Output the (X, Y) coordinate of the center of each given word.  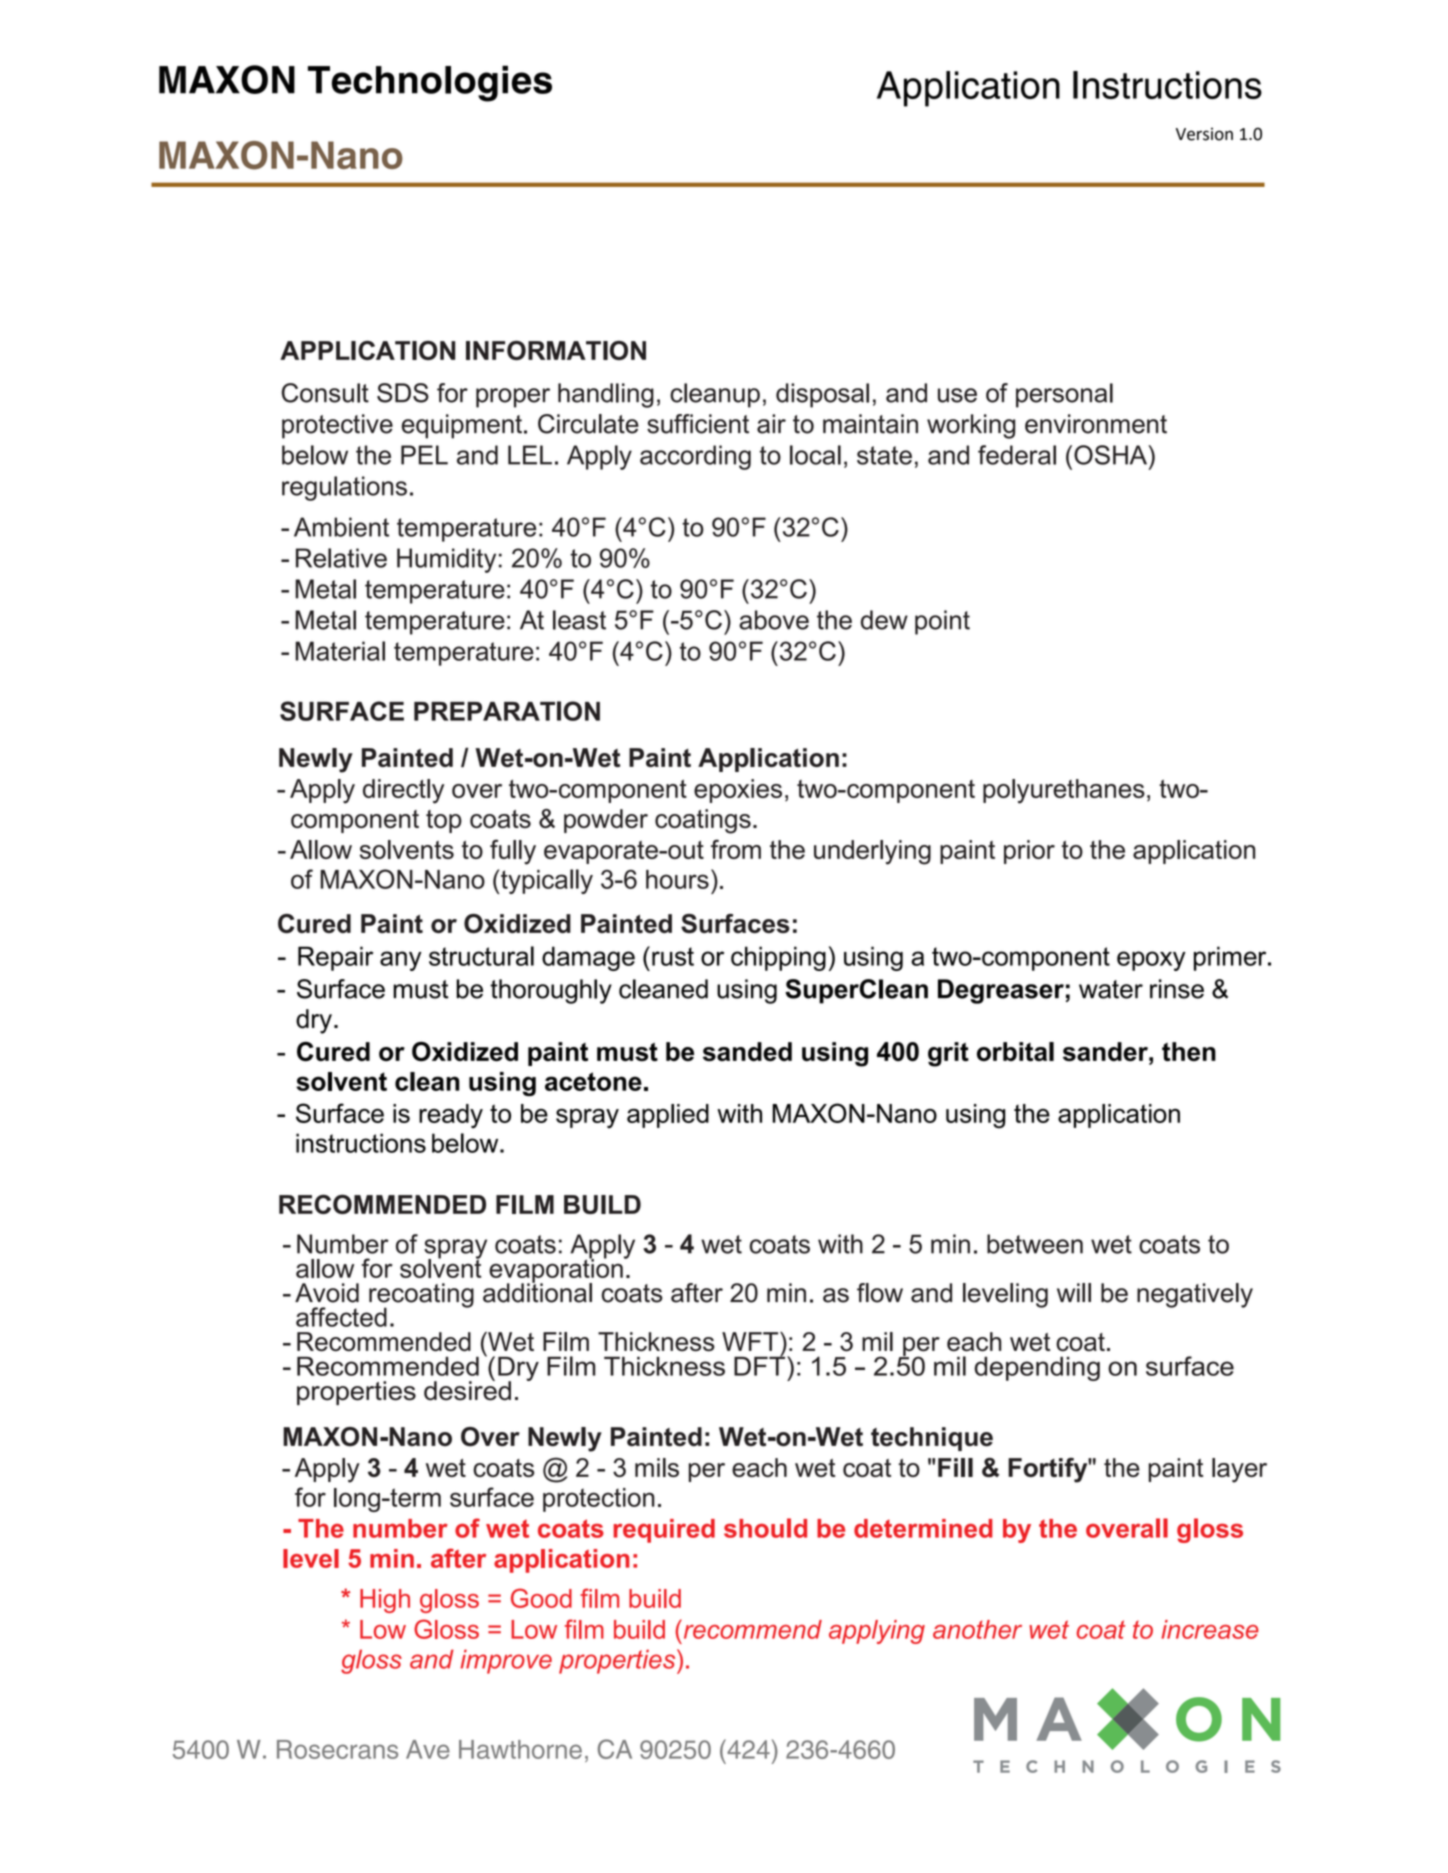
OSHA (1111, 455)
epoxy (1151, 961)
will (1074, 1292)
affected (341, 1317)
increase (1210, 1629)
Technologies (430, 83)
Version (1204, 134)
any (401, 961)
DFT (761, 1365)
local (815, 455)
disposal (822, 395)
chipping (778, 958)
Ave (428, 1749)
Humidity (446, 560)
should (765, 1528)
